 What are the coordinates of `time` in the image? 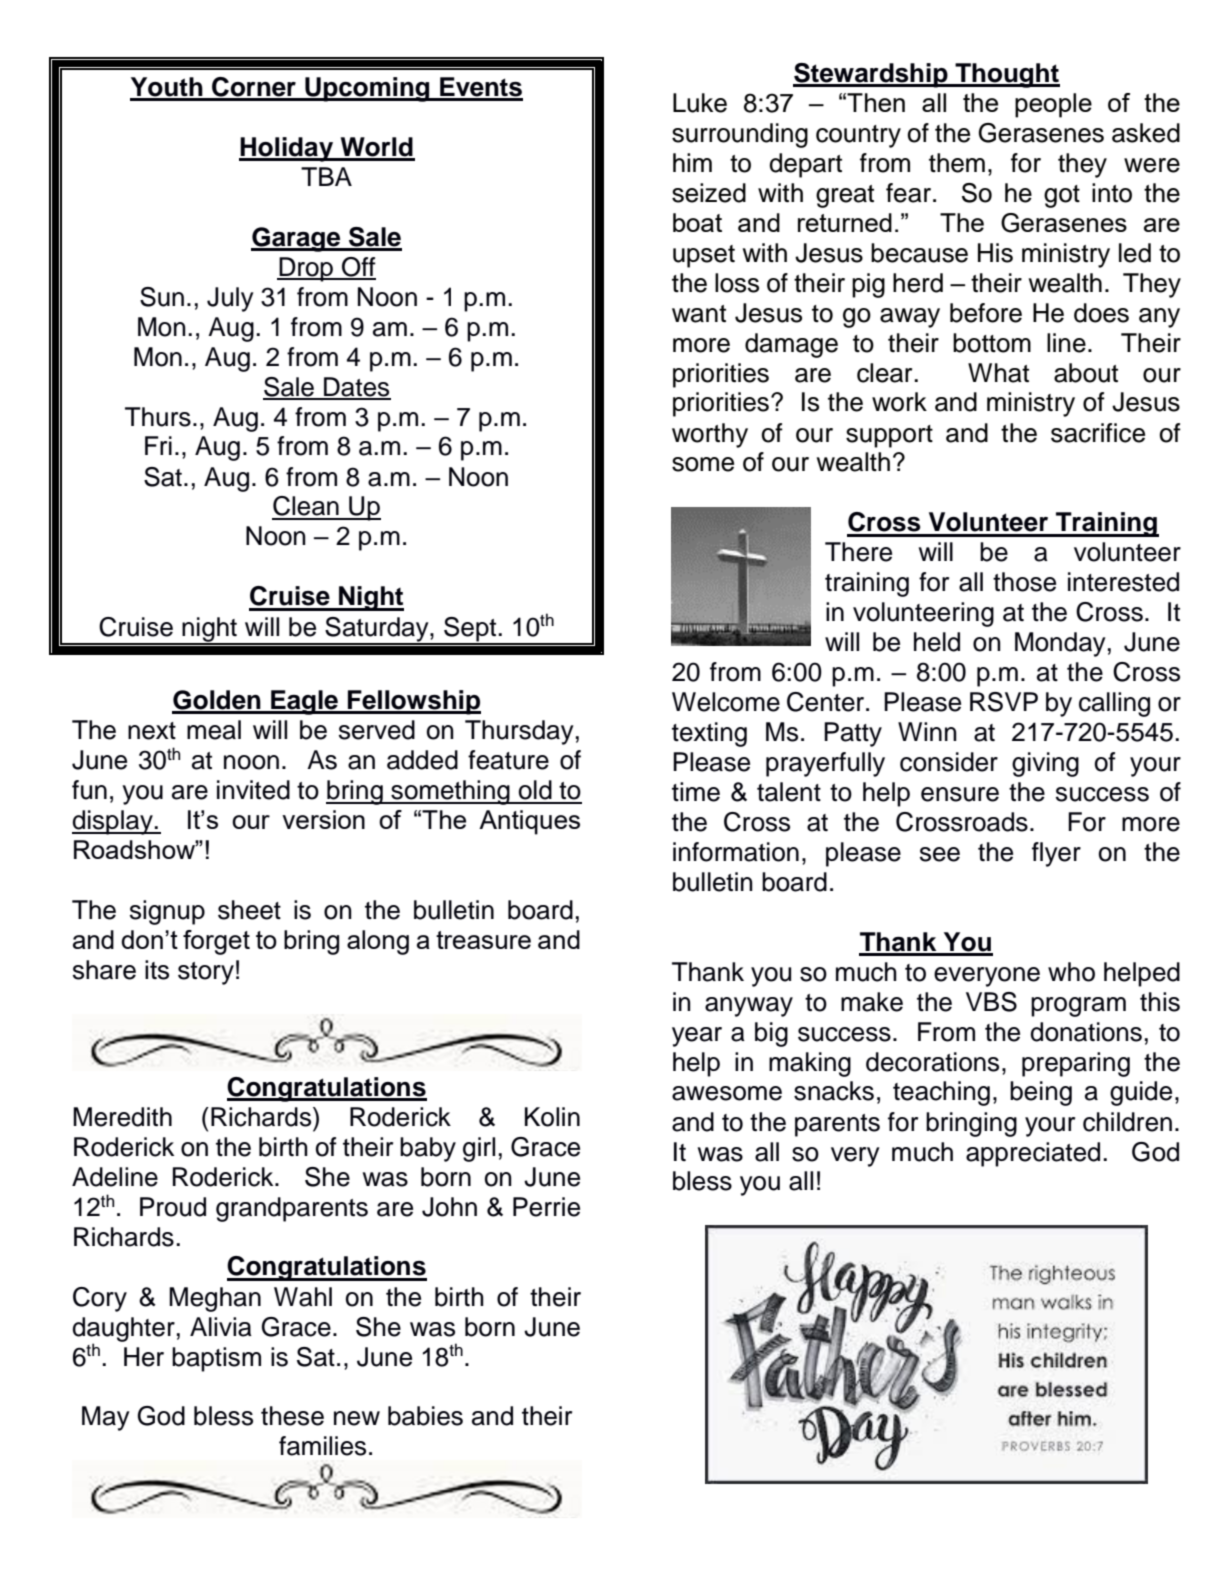 It's located at (696, 792).
